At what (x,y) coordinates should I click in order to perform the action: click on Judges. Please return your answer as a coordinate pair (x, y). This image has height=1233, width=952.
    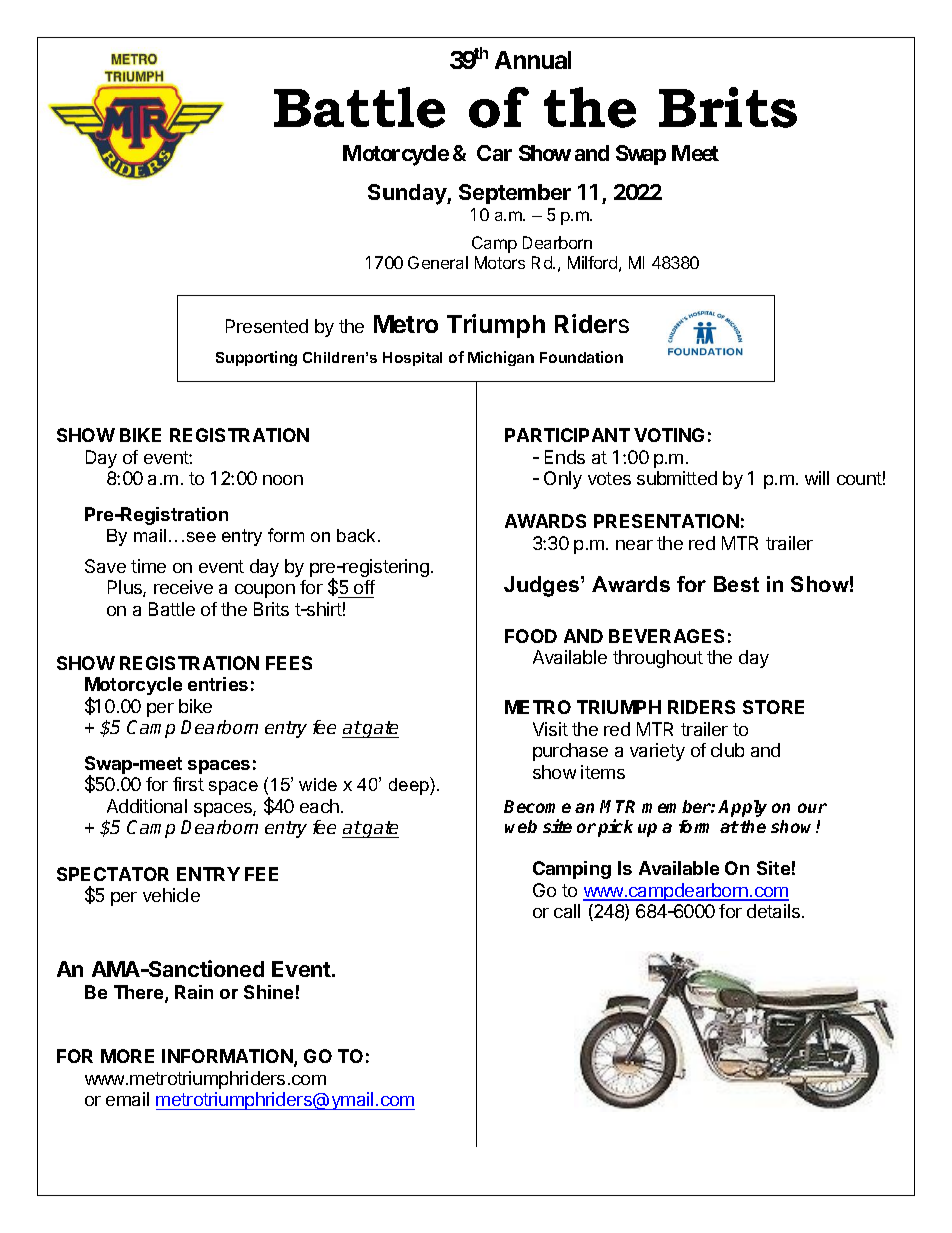
    Looking at the image, I should click on (543, 586).
